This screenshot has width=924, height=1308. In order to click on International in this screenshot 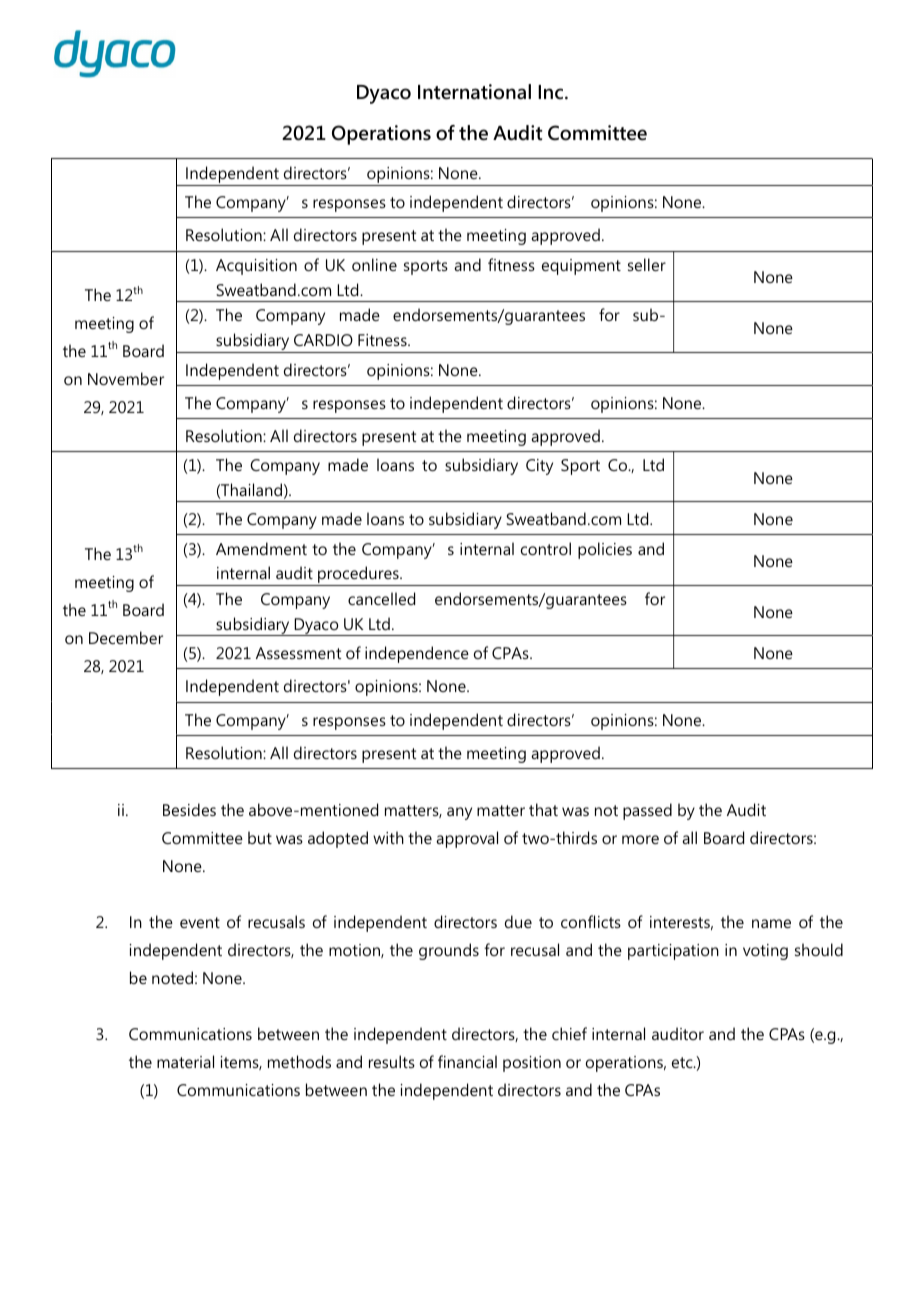, I will do `click(474, 92)`.
